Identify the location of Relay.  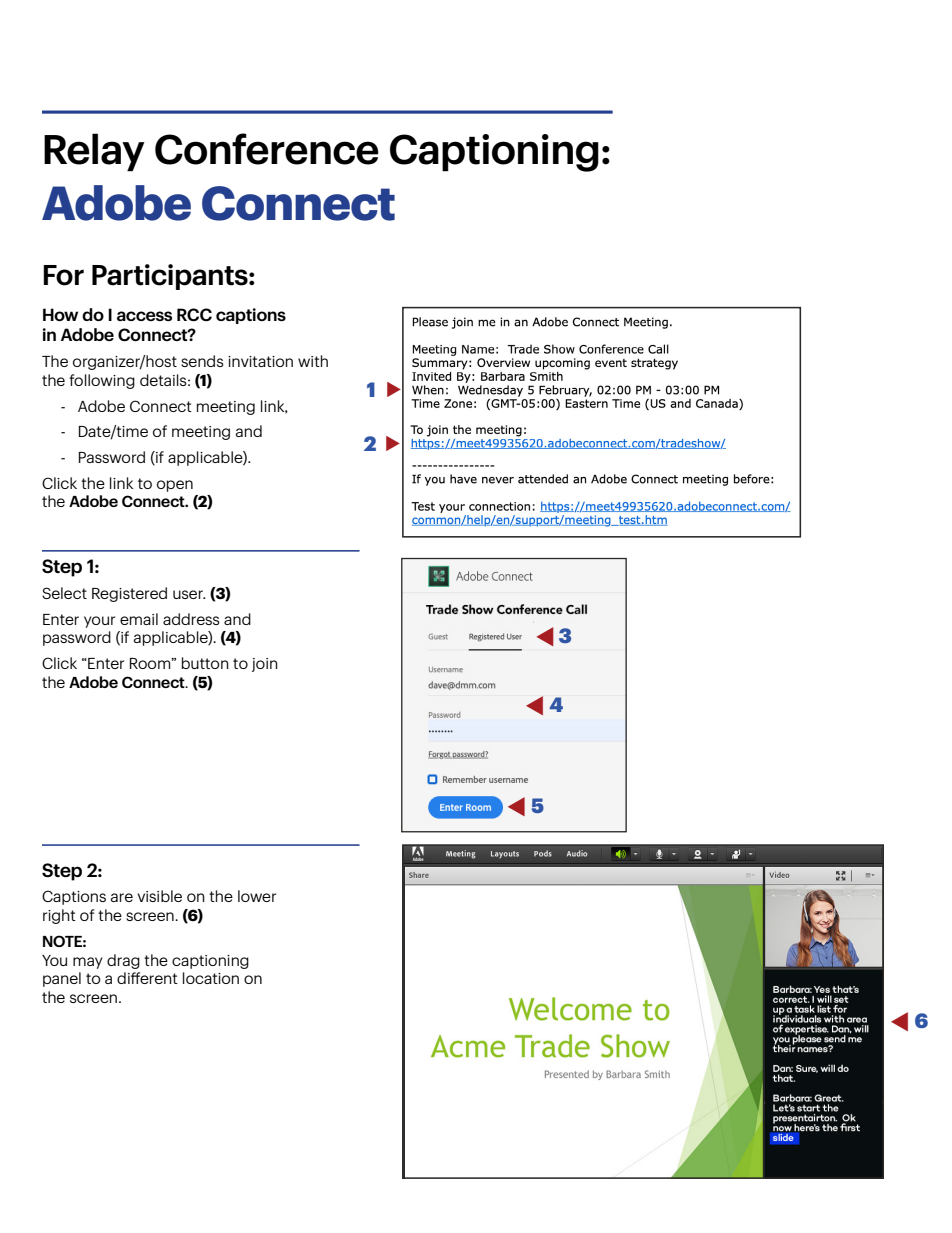
(94, 152).
